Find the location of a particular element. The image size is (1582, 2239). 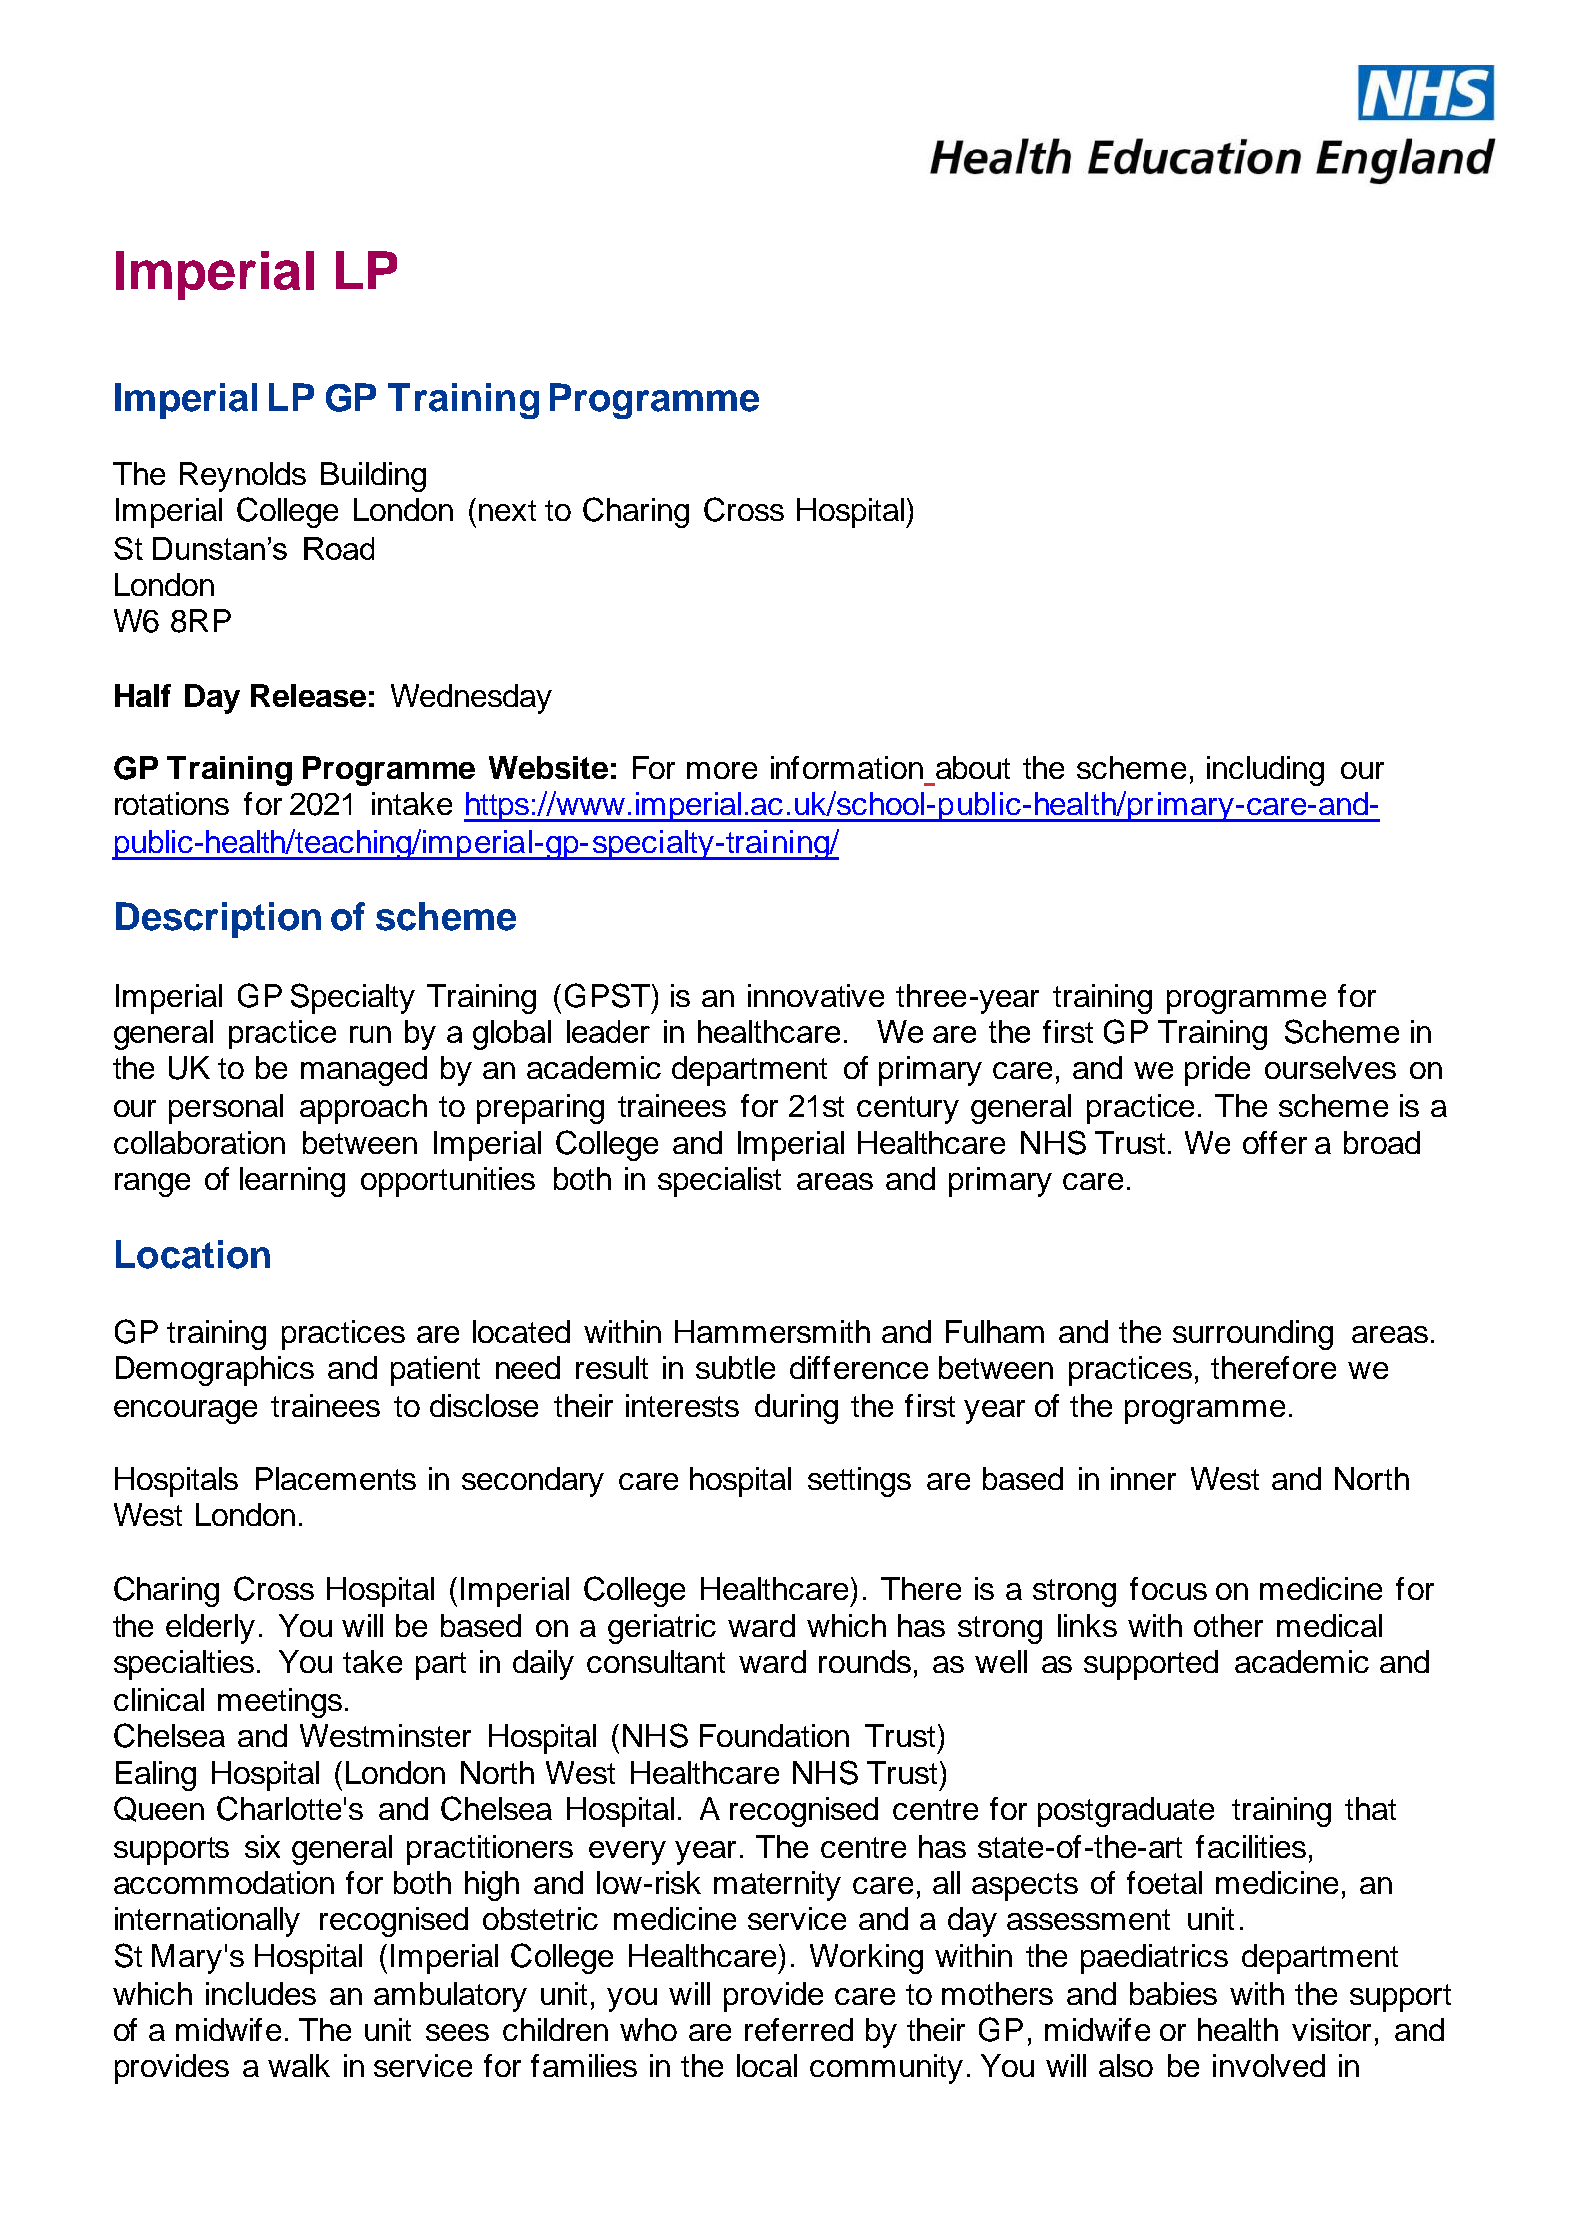

includes is located at coordinates (261, 1993).
